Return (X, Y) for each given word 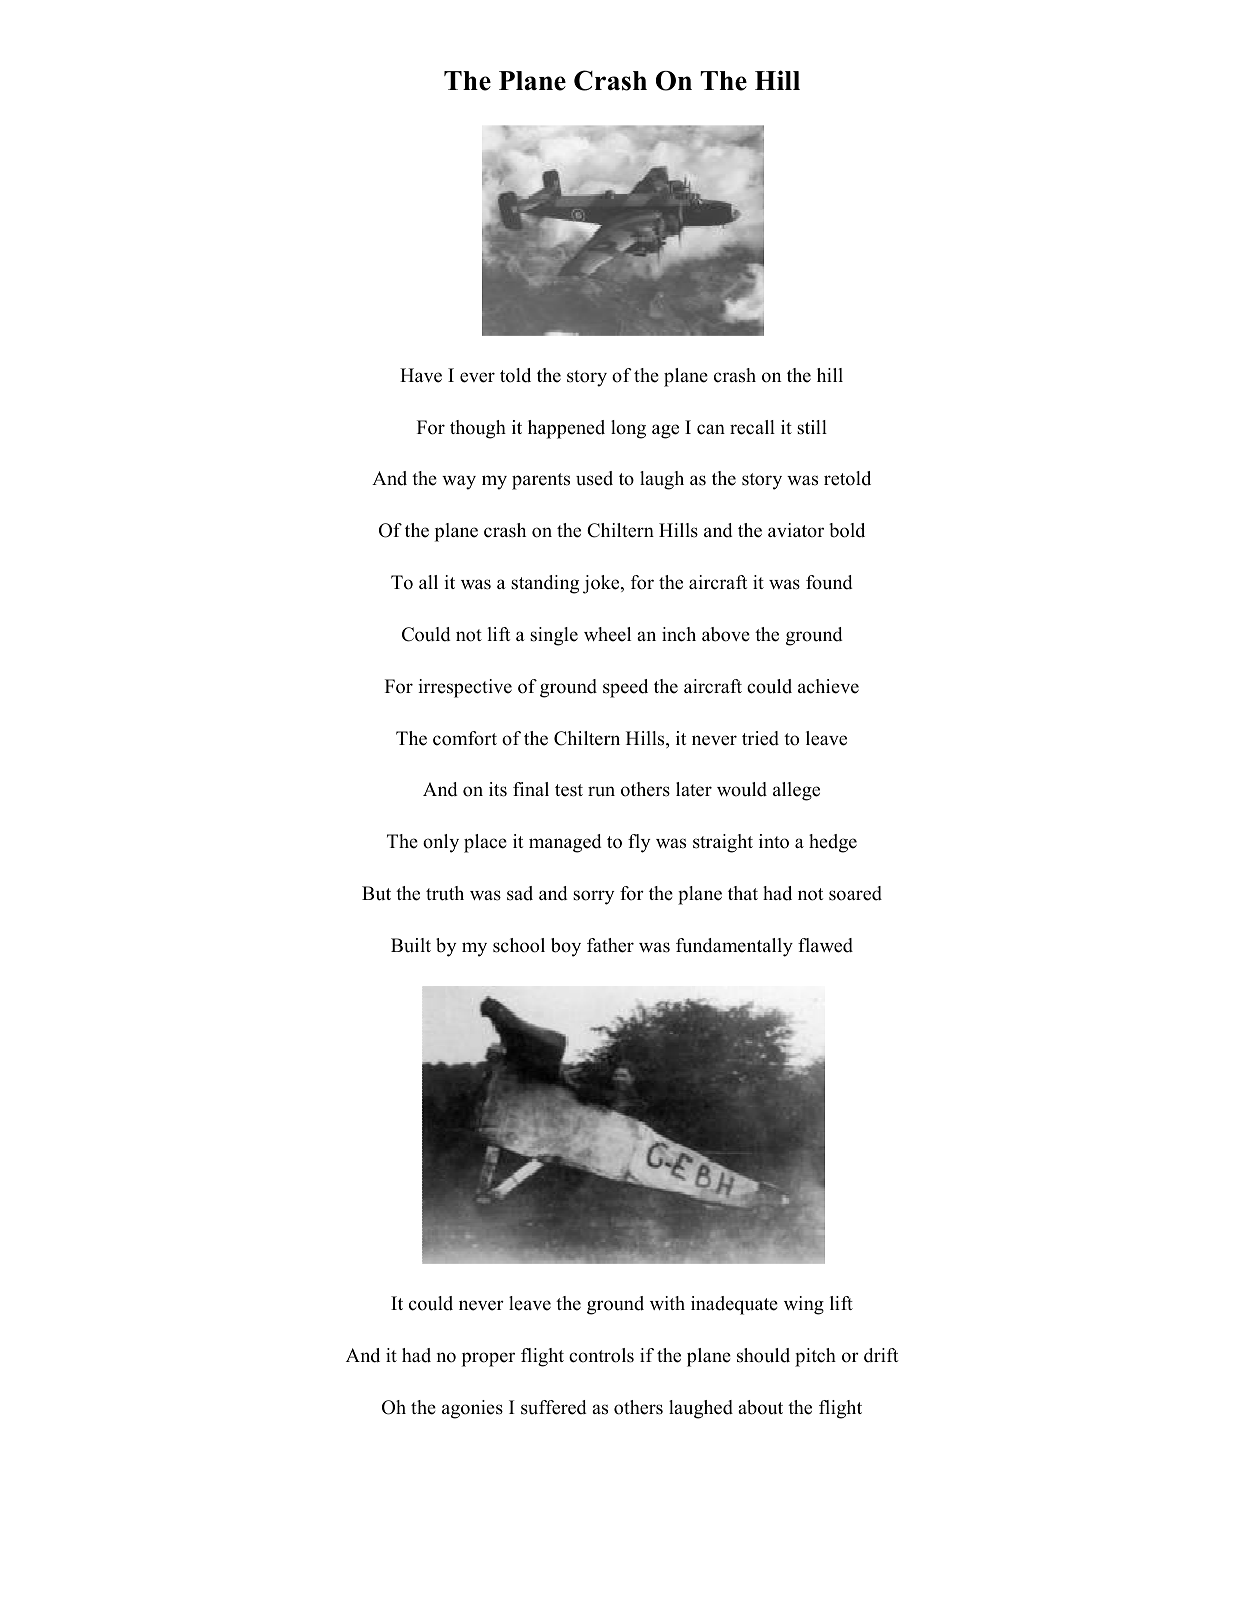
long (628, 429)
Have (421, 375)
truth (445, 893)
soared (855, 893)
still (812, 427)
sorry (593, 897)
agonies (472, 1409)
